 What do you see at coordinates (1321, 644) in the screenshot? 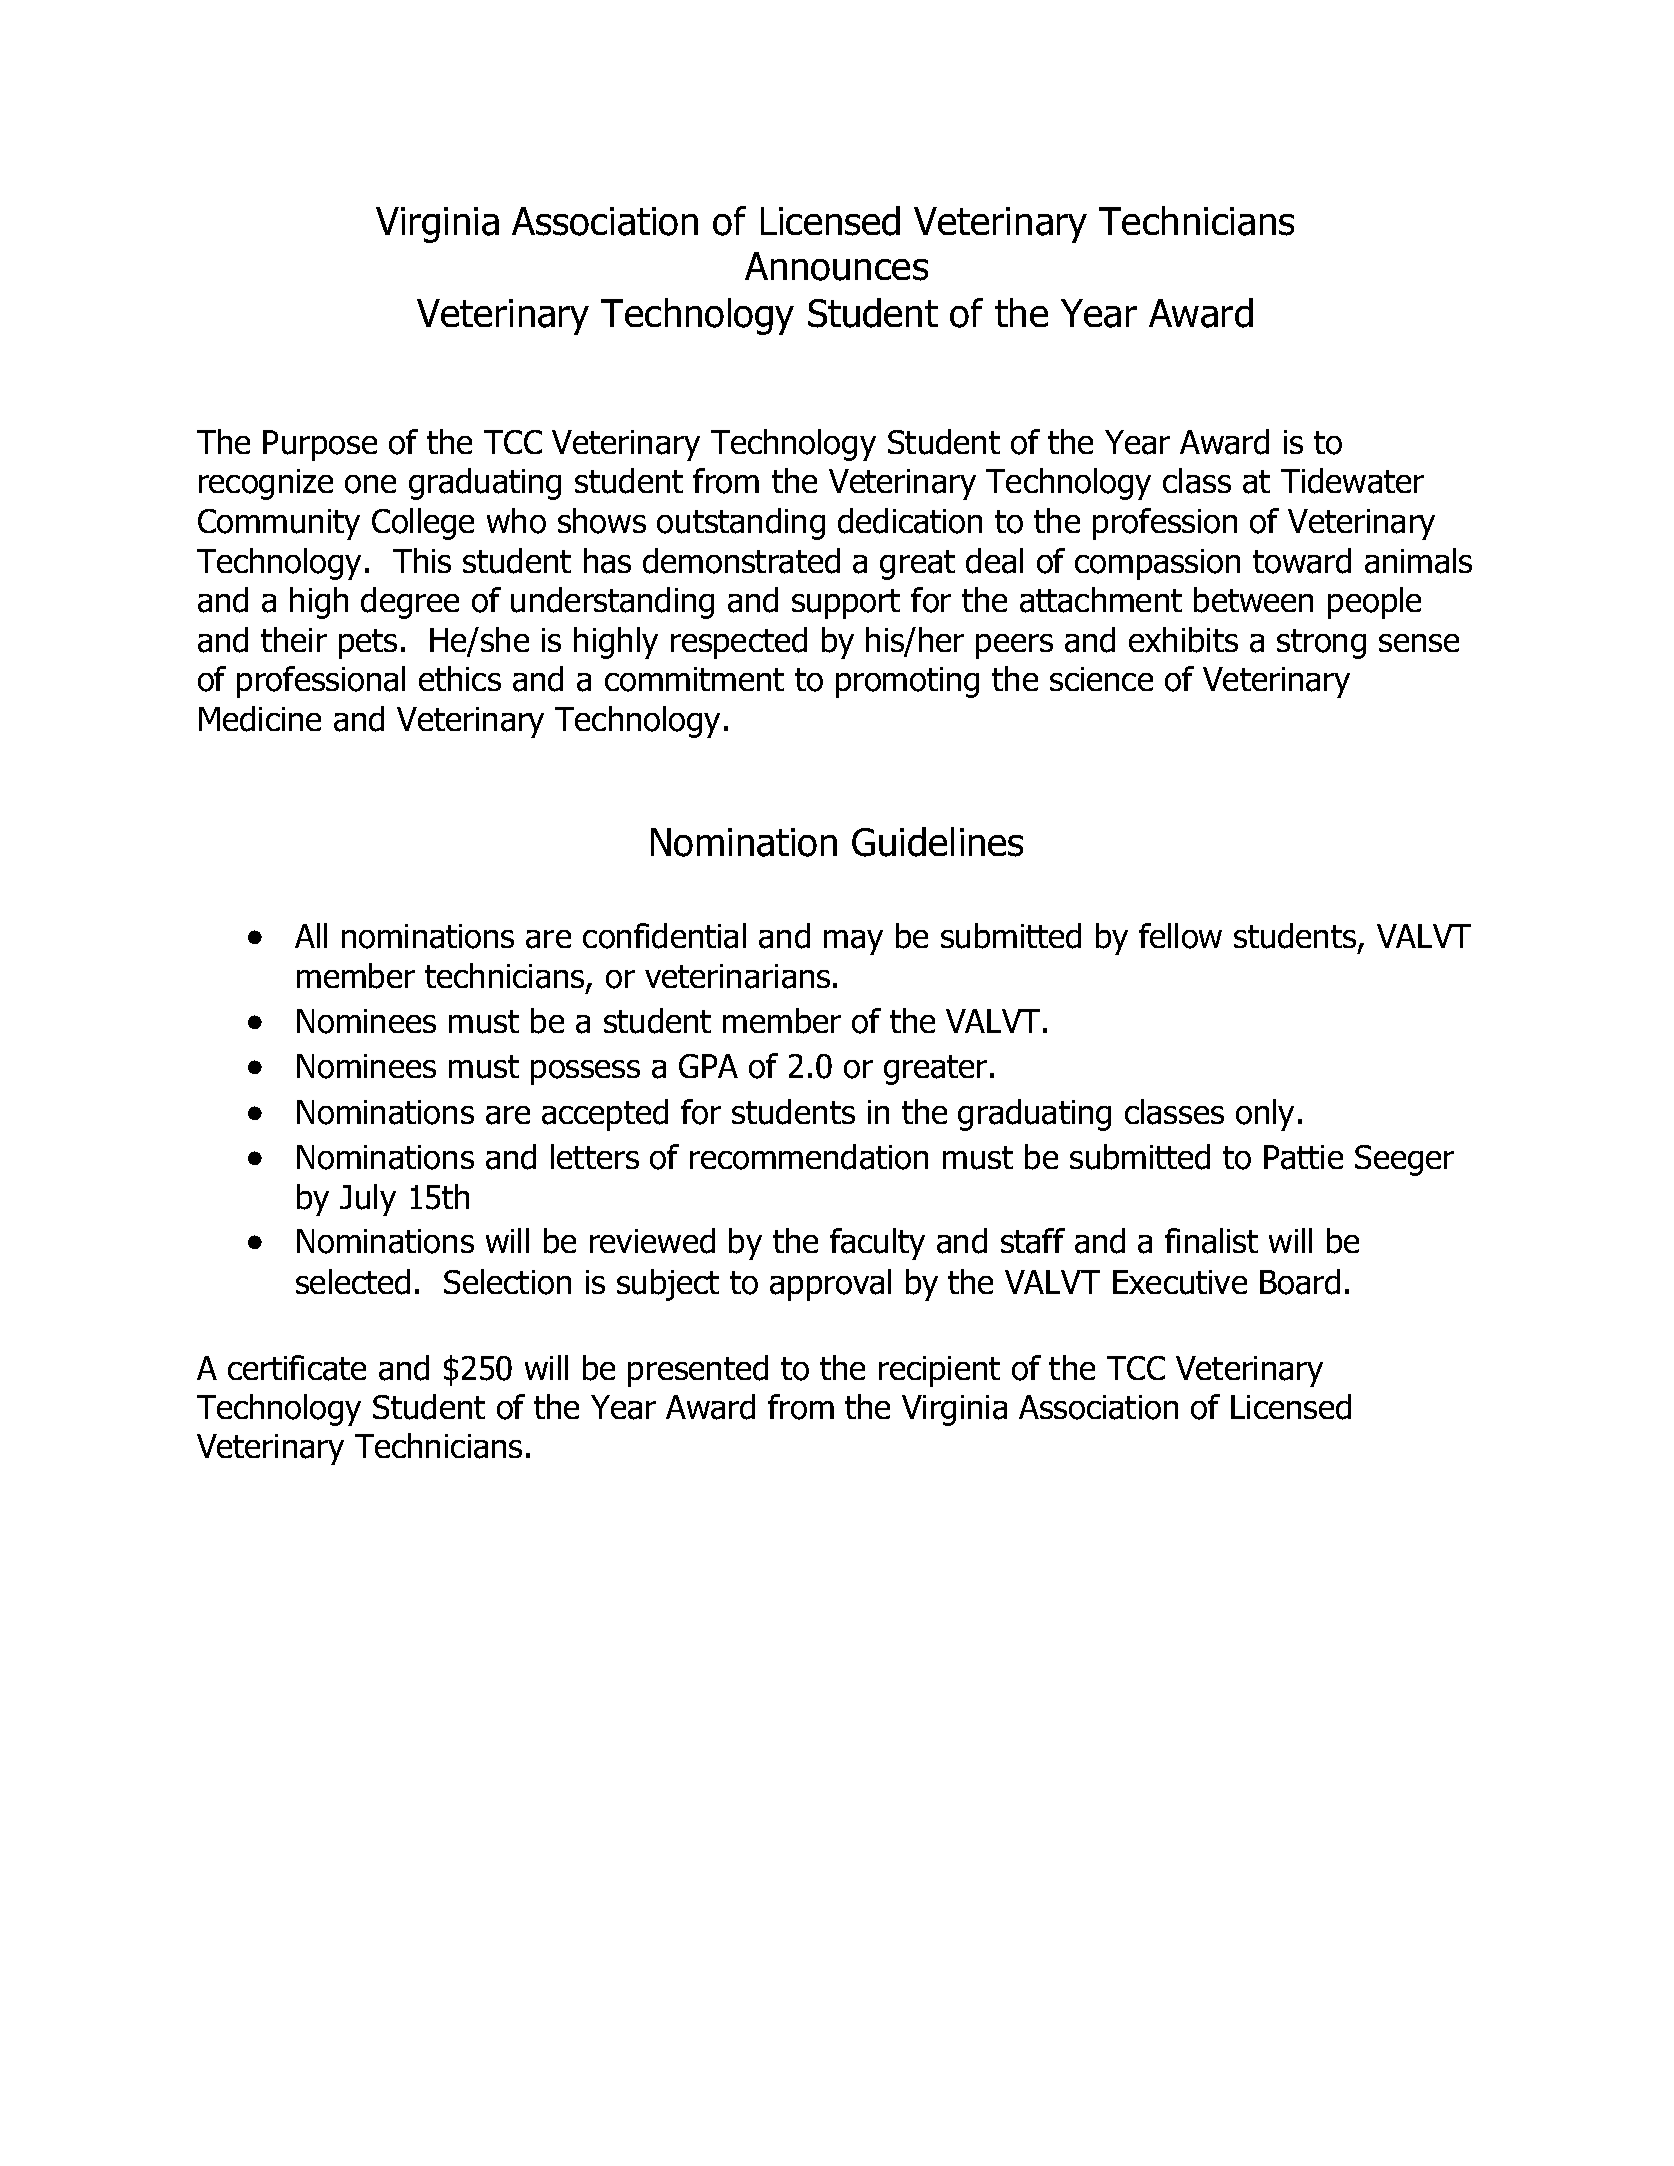
I see `strong` at bounding box center [1321, 644].
